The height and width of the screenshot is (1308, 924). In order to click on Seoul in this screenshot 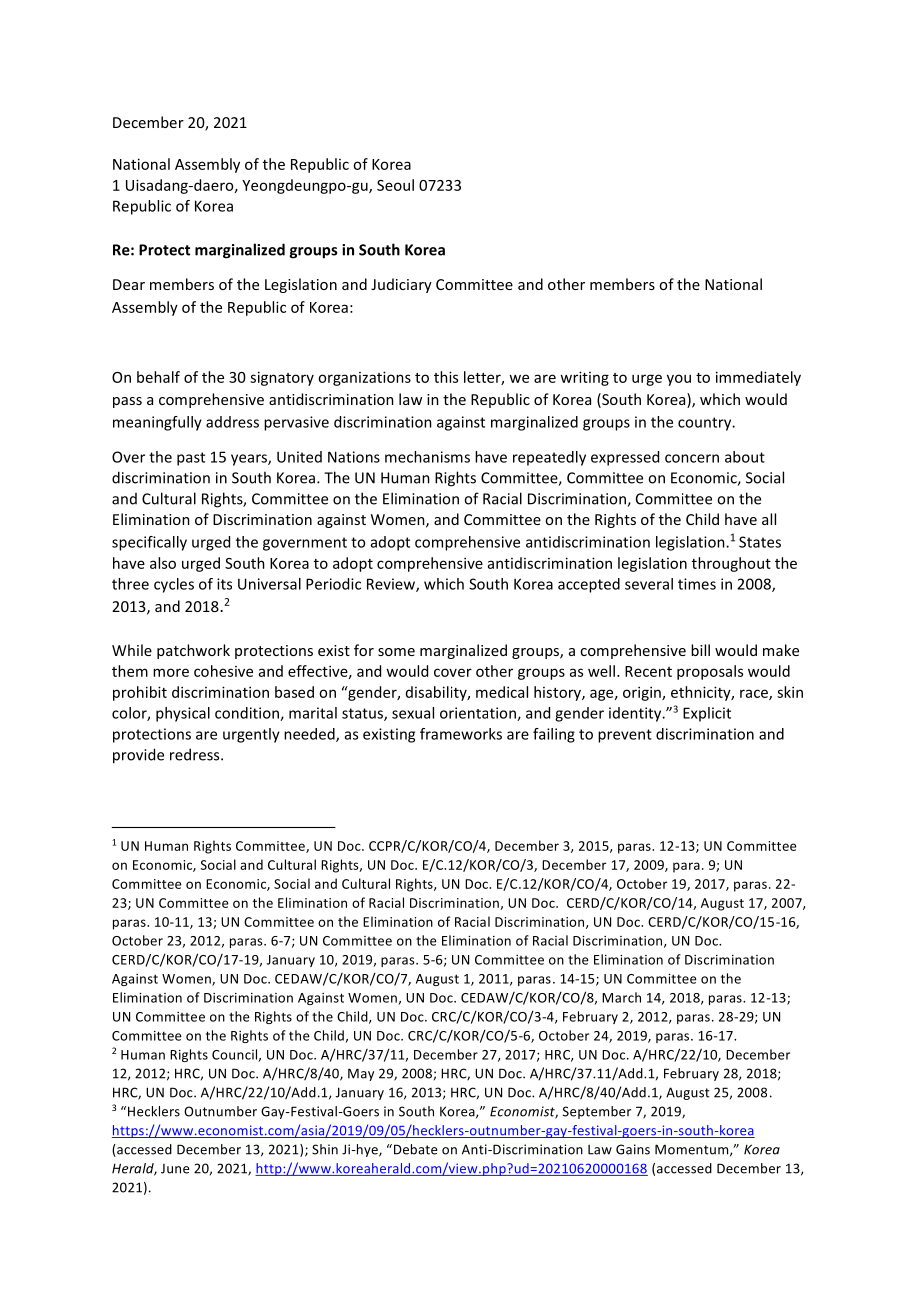, I will do `click(395, 185)`.
